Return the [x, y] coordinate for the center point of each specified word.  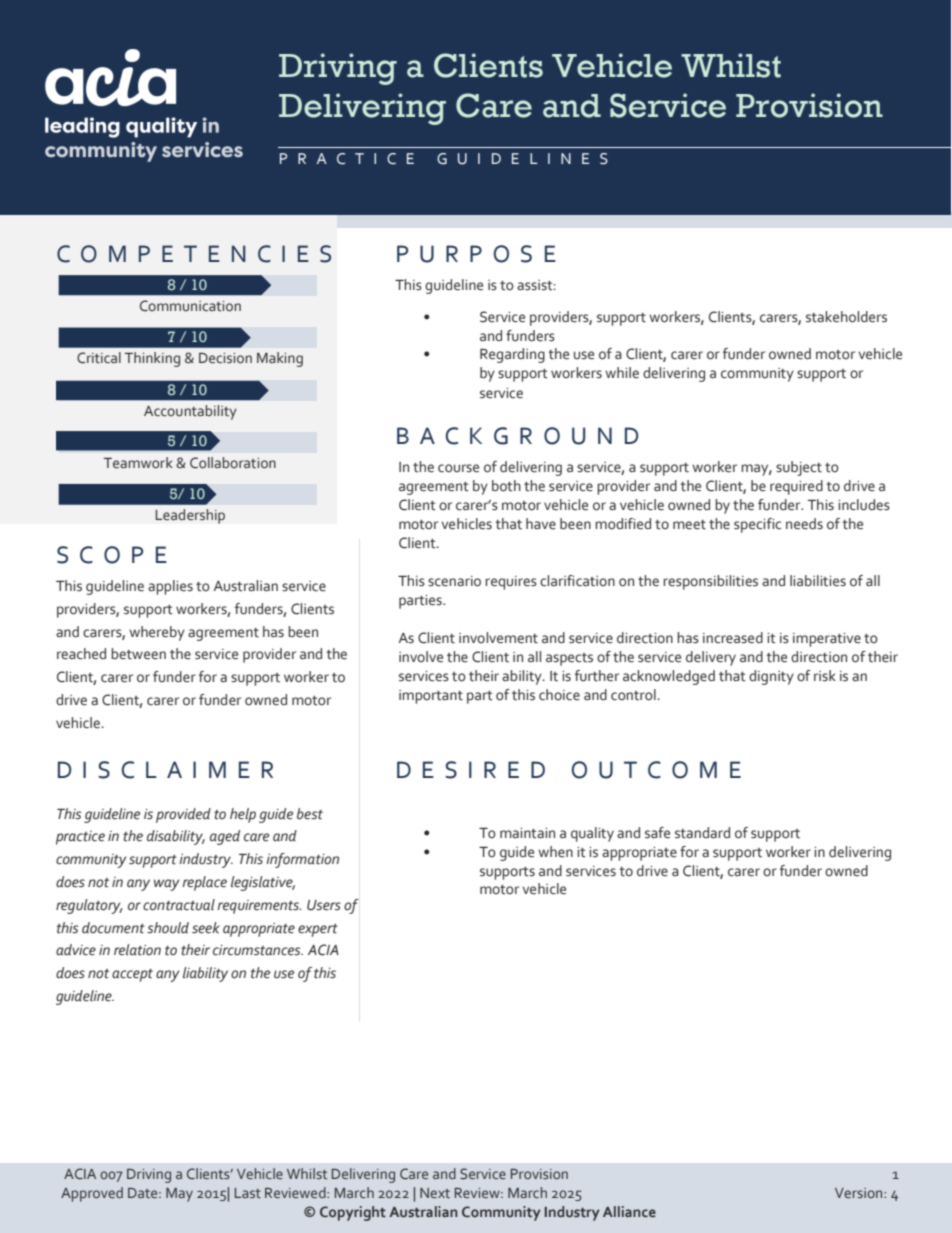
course [458, 468]
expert [318, 930]
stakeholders [846, 317]
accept [132, 975]
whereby [157, 633]
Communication [190, 306]
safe [657, 833]
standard [702, 833]
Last [248, 1193]
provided [183, 815]
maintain [527, 833]
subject [799, 468]
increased [733, 638]
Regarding [512, 355]
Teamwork [138, 462]
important [431, 697]
